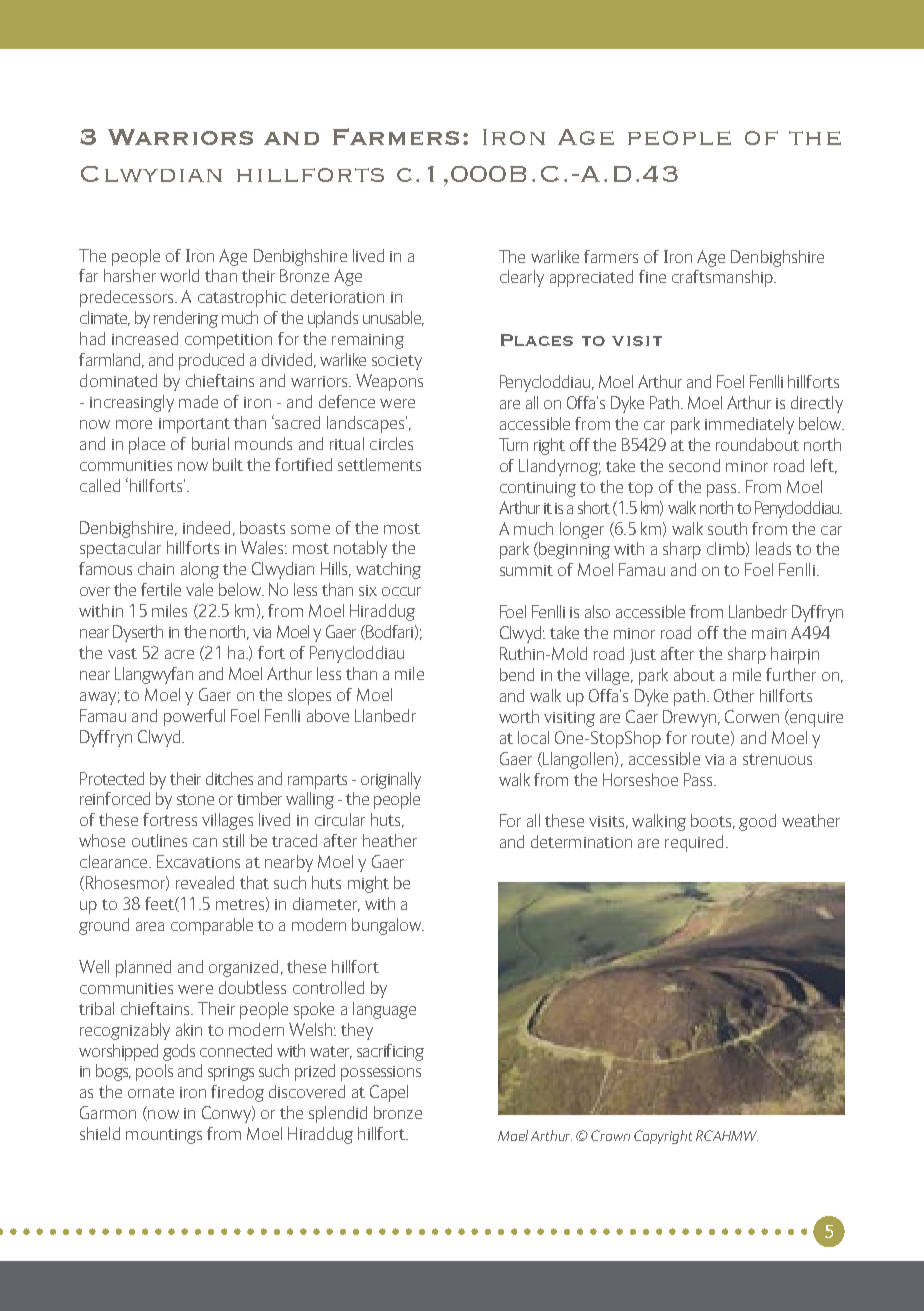 The image size is (924, 1311). Describe the element at coordinates (522, 278) in the image. I see `clearly` at that location.
